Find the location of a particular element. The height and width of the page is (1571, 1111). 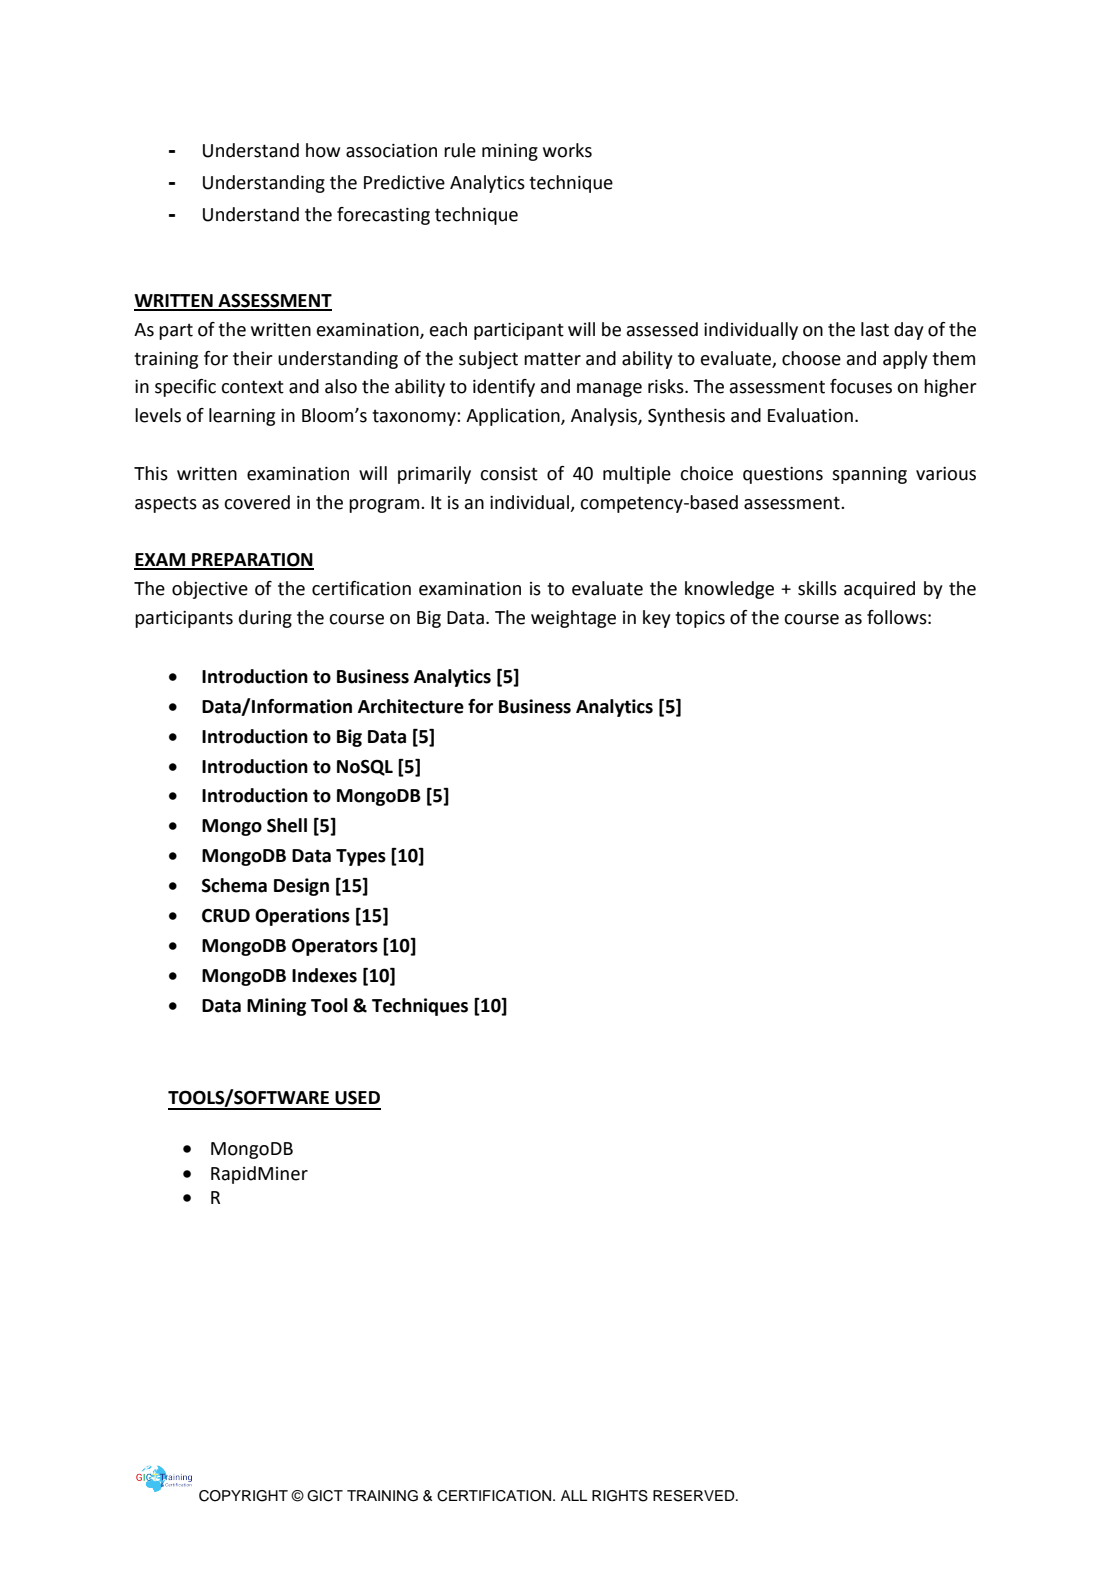

how is located at coordinates (323, 150).
